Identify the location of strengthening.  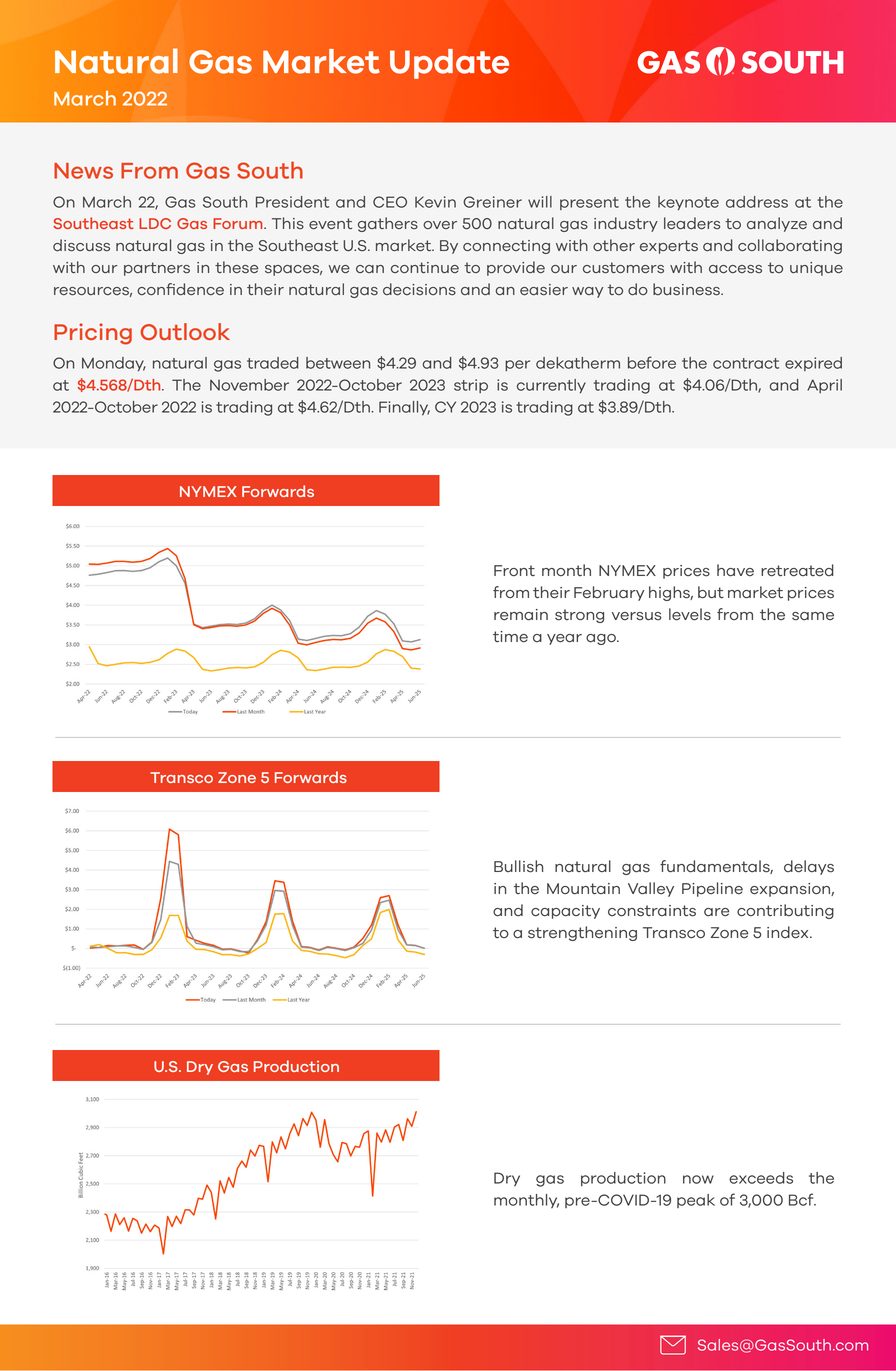
(582, 933).
